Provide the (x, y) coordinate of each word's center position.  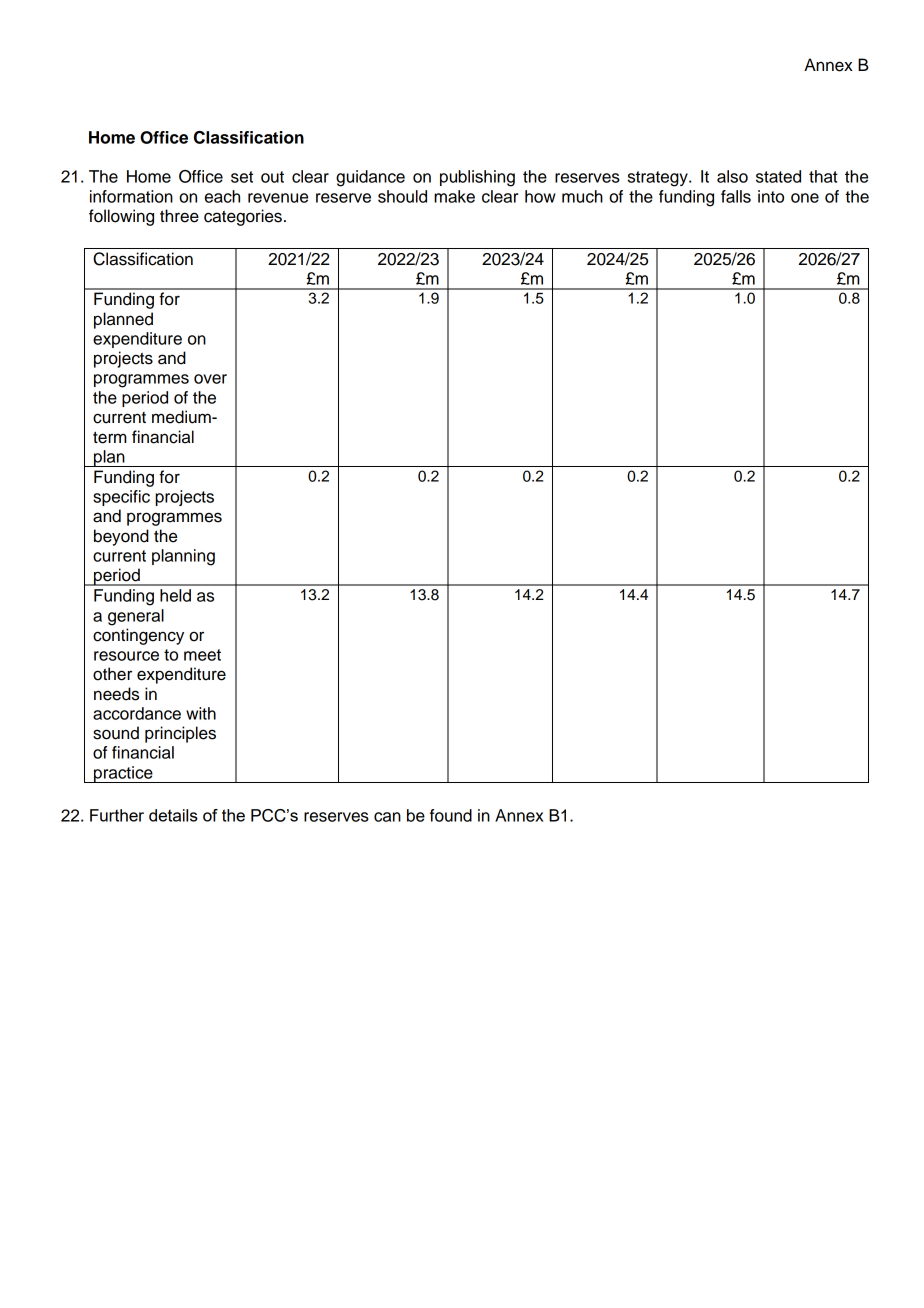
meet (202, 655)
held (175, 595)
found (451, 815)
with (201, 713)
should (402, 196)
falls (736, 196)
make (454, 196)
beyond (121, 537)
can (387, 817)
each (222, 196)
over (210, 379)
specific (121, 498)
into (771, 196)
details (173, 815)
